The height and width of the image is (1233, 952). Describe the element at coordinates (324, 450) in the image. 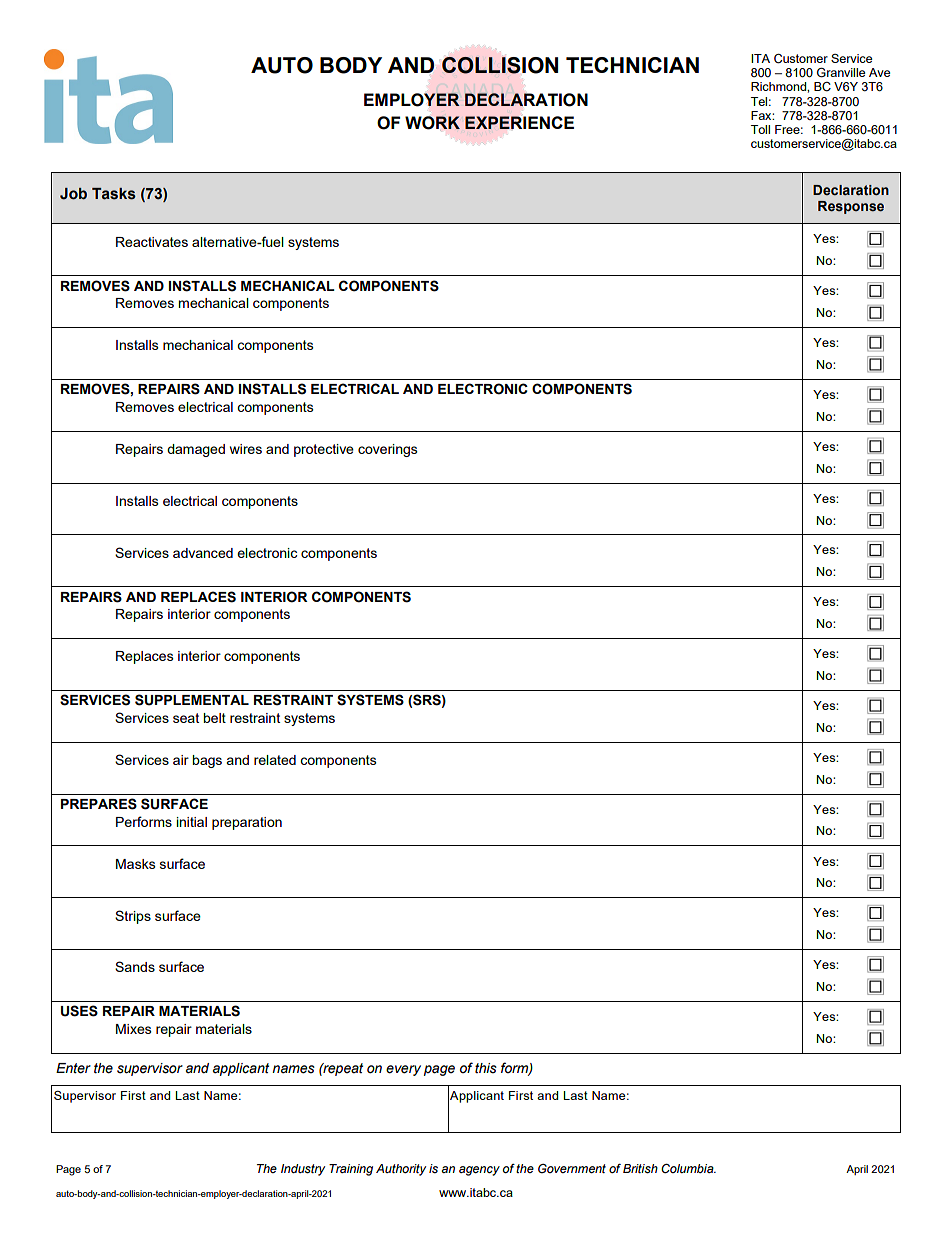

I see `protective` at that location.
